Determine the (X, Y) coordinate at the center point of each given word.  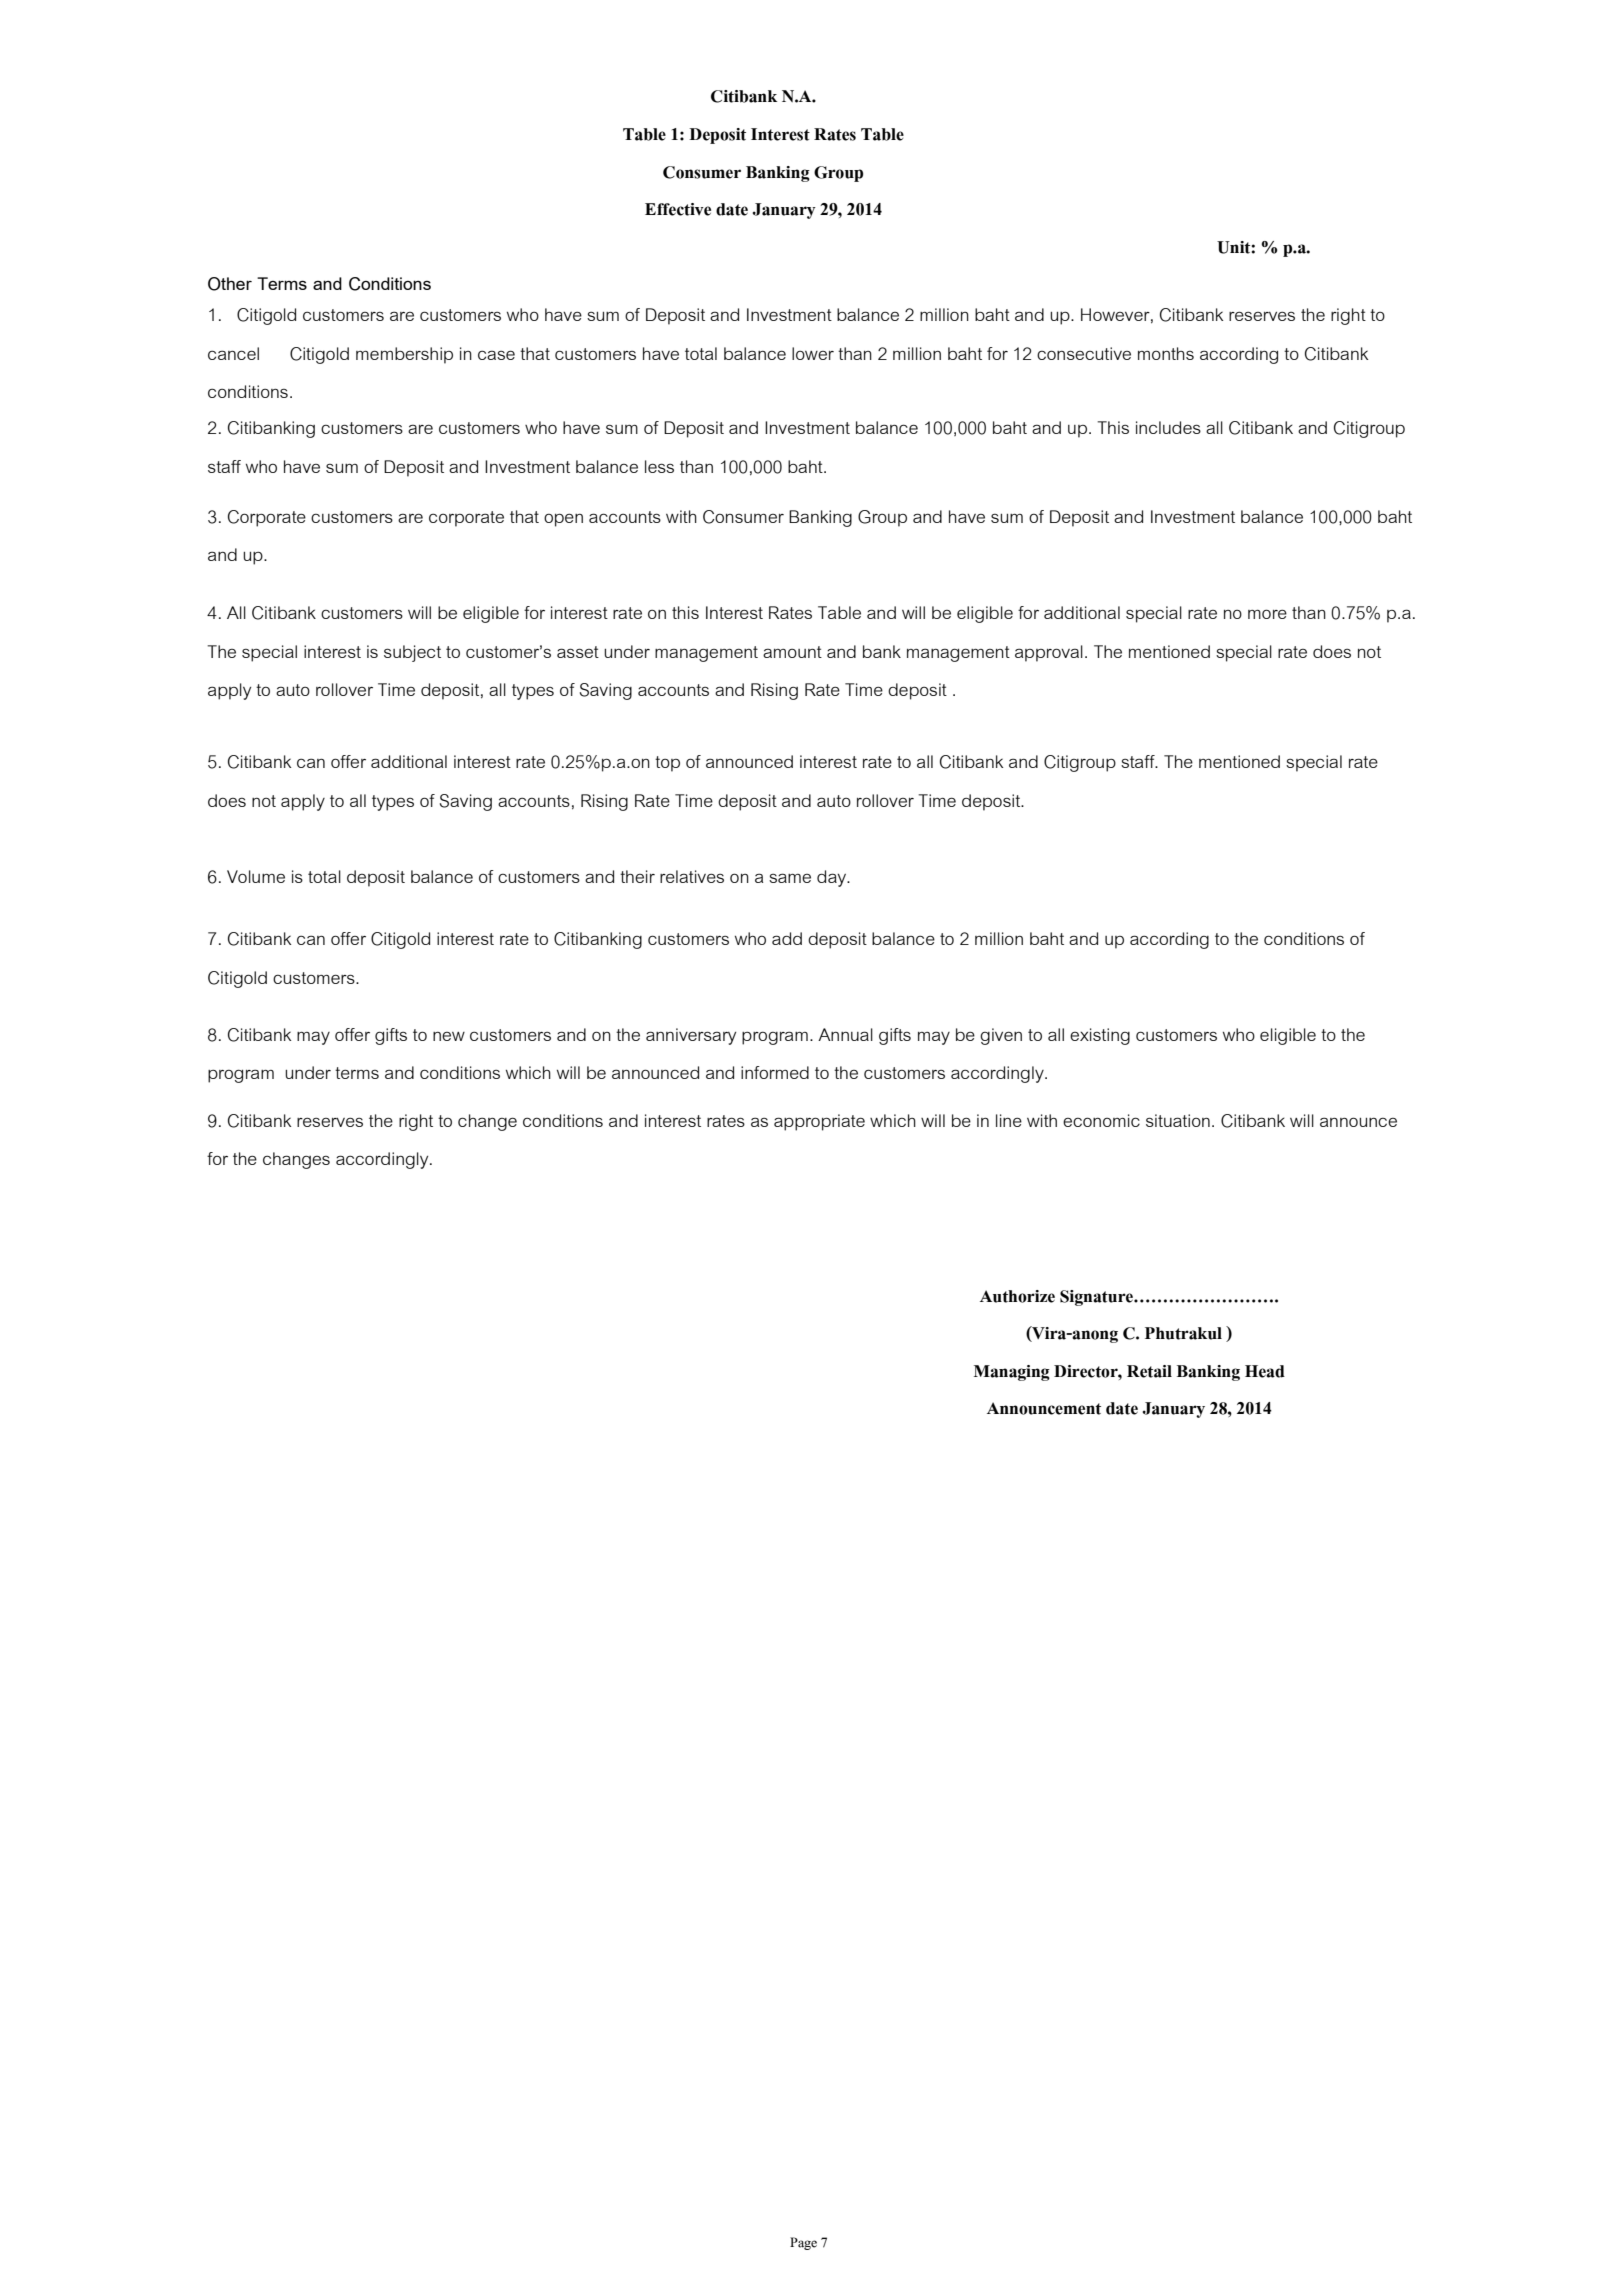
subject (412, 653)
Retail (1149, 1371)
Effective (678, 209)
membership (404, 355)
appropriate (819, 1122)
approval (1049, 653)
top (667, 764)
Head (1265, 1371)
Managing (1012, 1373)
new (449, 1036)
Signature (1097, 1298)
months (1166, 353)
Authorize (1017, 1296)
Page (803, 2243)
